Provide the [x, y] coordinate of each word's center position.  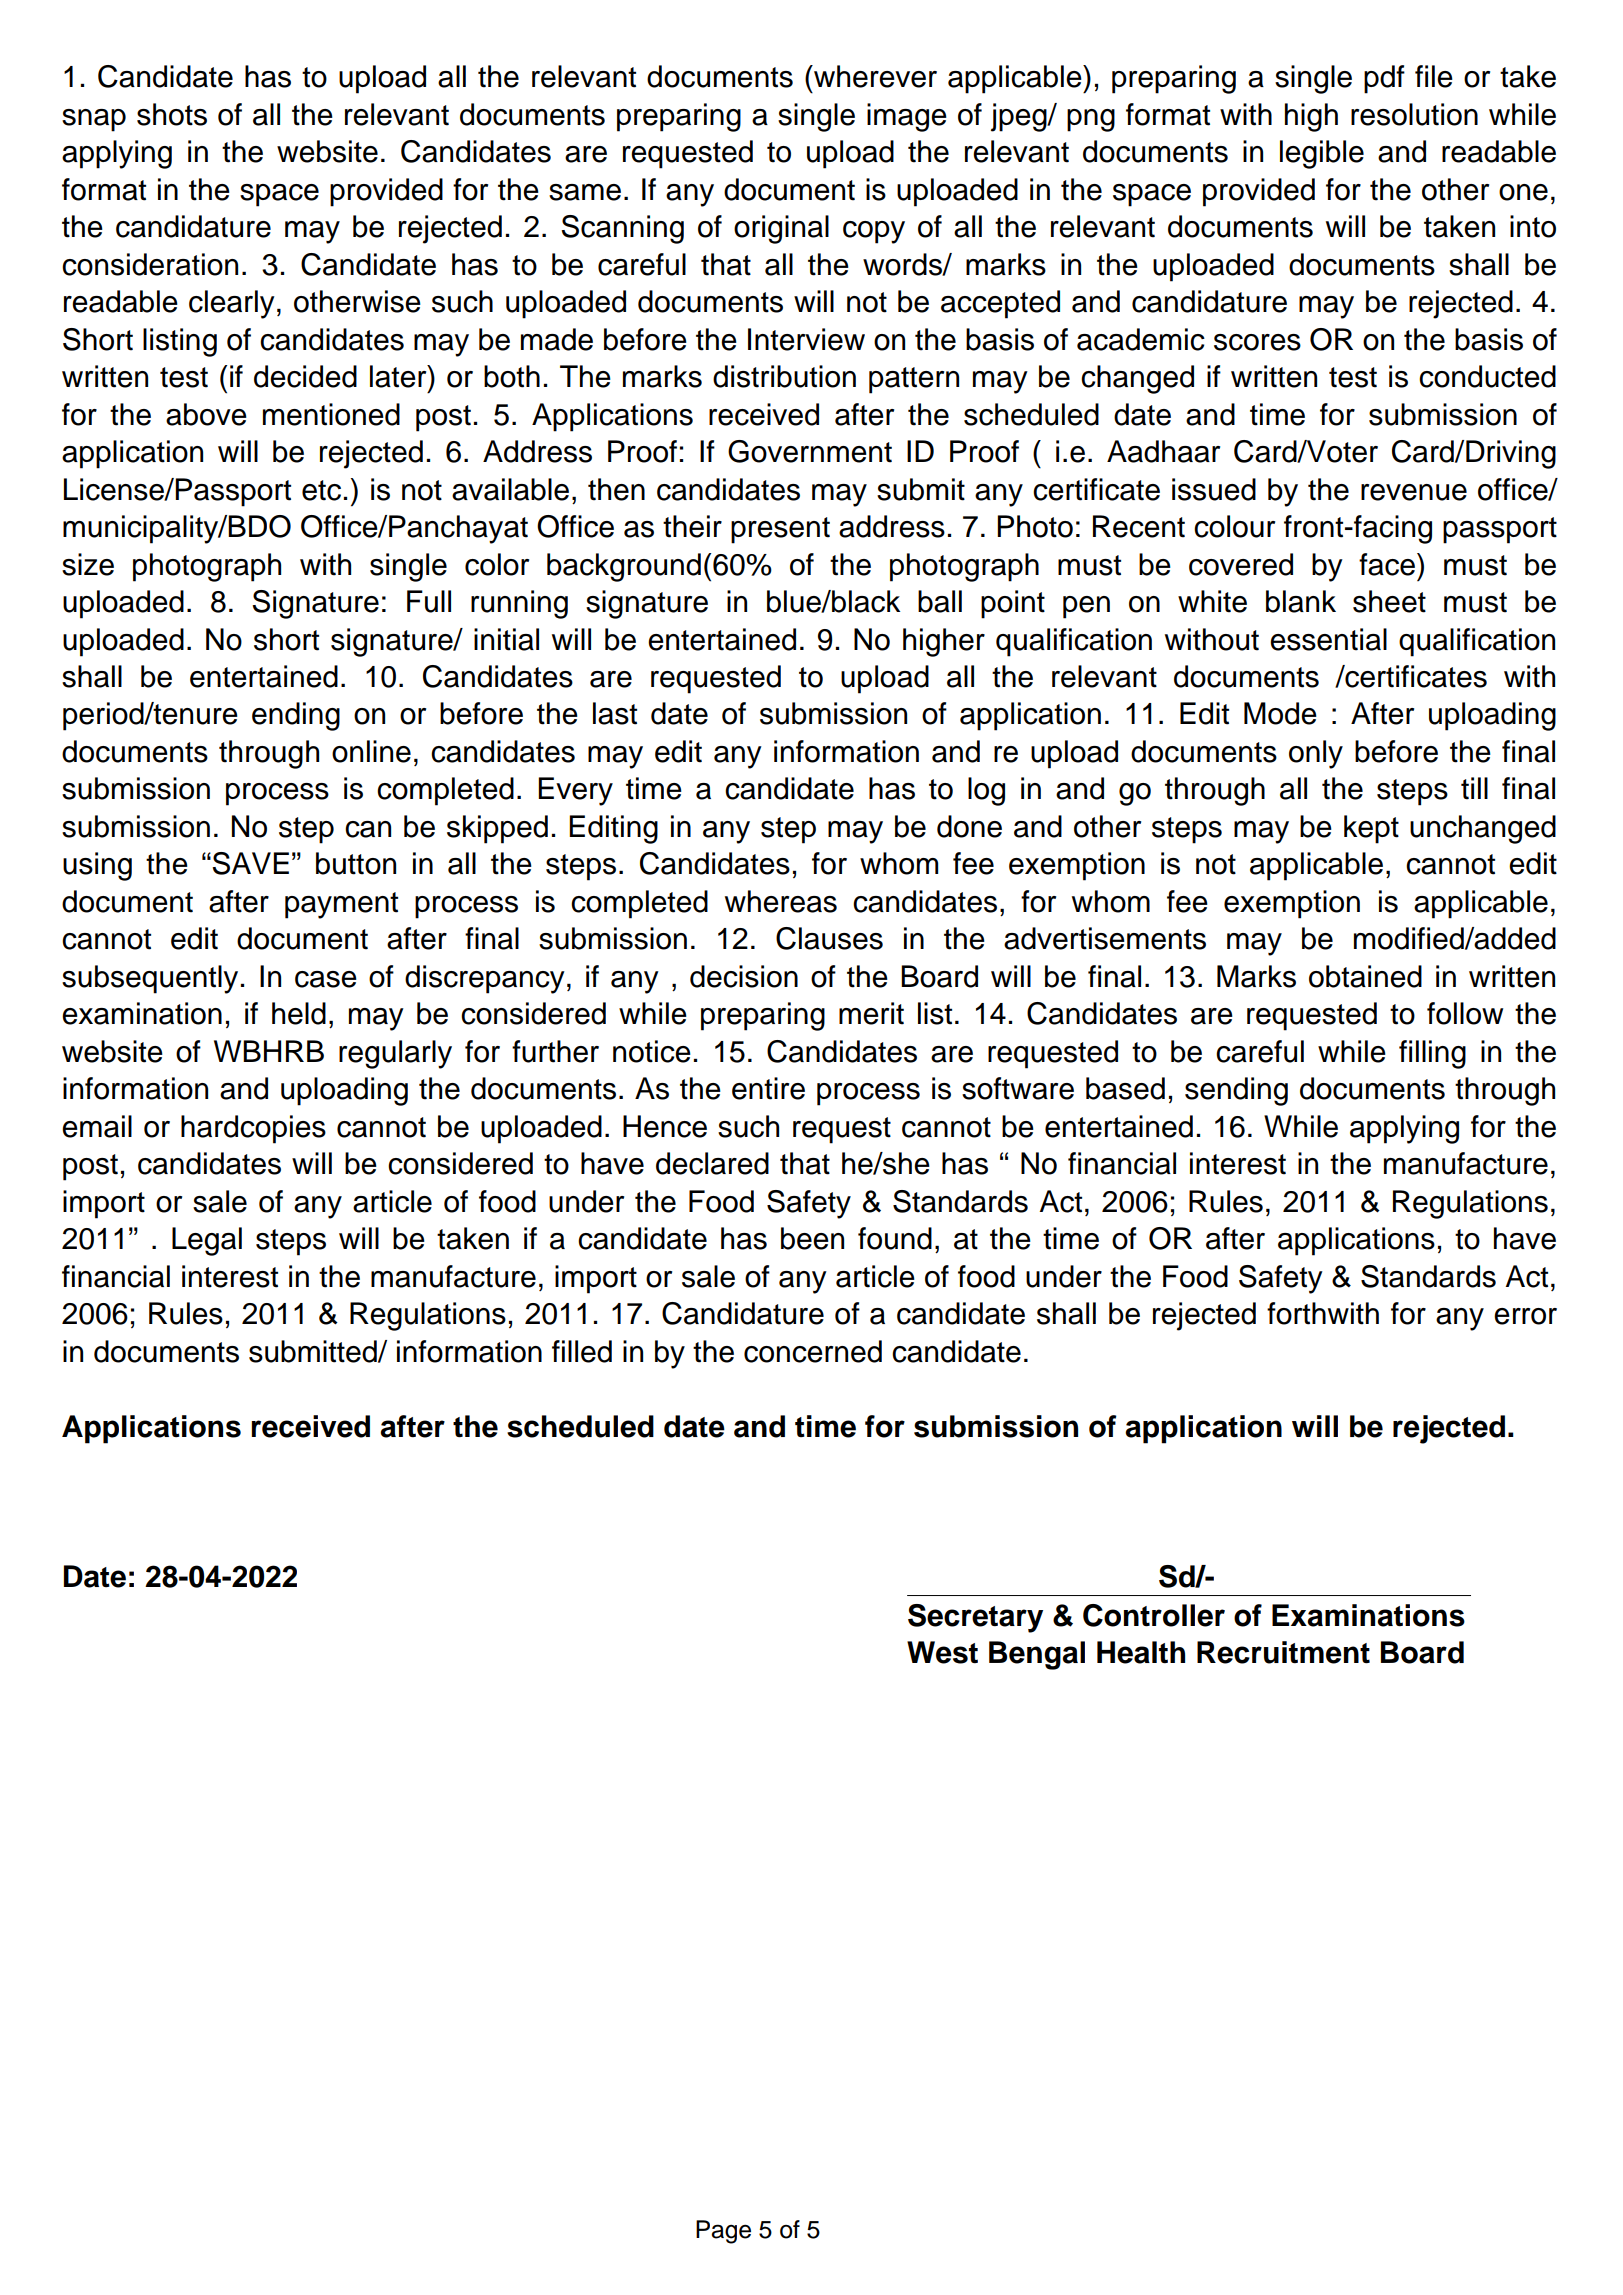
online [371, 751]
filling [1432, 1054]
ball [940, 601]
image [907, 117]
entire [768, 1088]
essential [1328, 639]
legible [1322, 154]
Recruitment [1283, 1652]
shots [172, 114]
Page [723, 2232]
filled [582, 1351]
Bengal [1037, 1655]
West [942, 1652]
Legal [207, 1241]
